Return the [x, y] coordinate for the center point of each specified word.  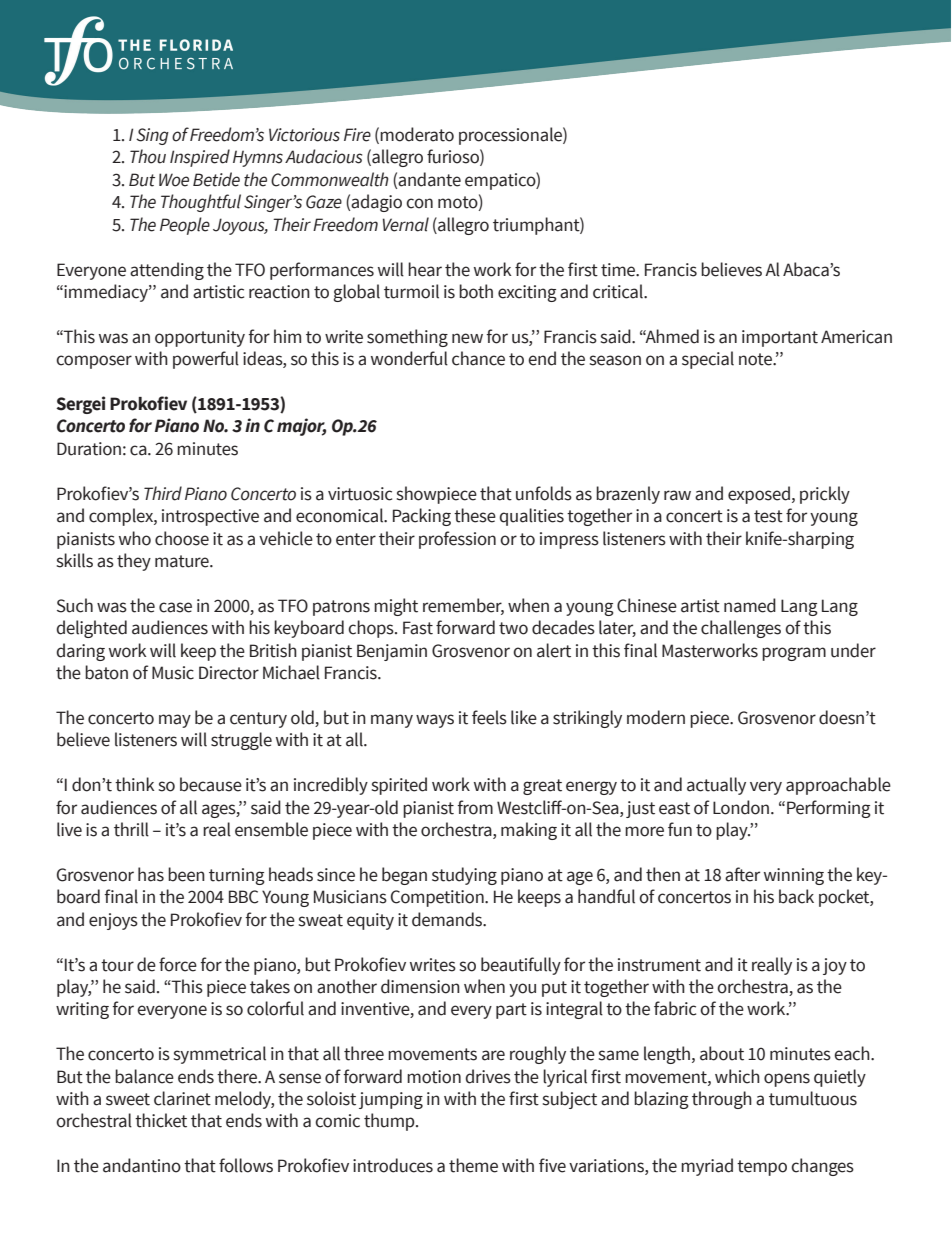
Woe [174, 180]
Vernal [406, 224]
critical [619, 291]
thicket [161, 1120]
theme [473, 1165]
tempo [762, 1168]
